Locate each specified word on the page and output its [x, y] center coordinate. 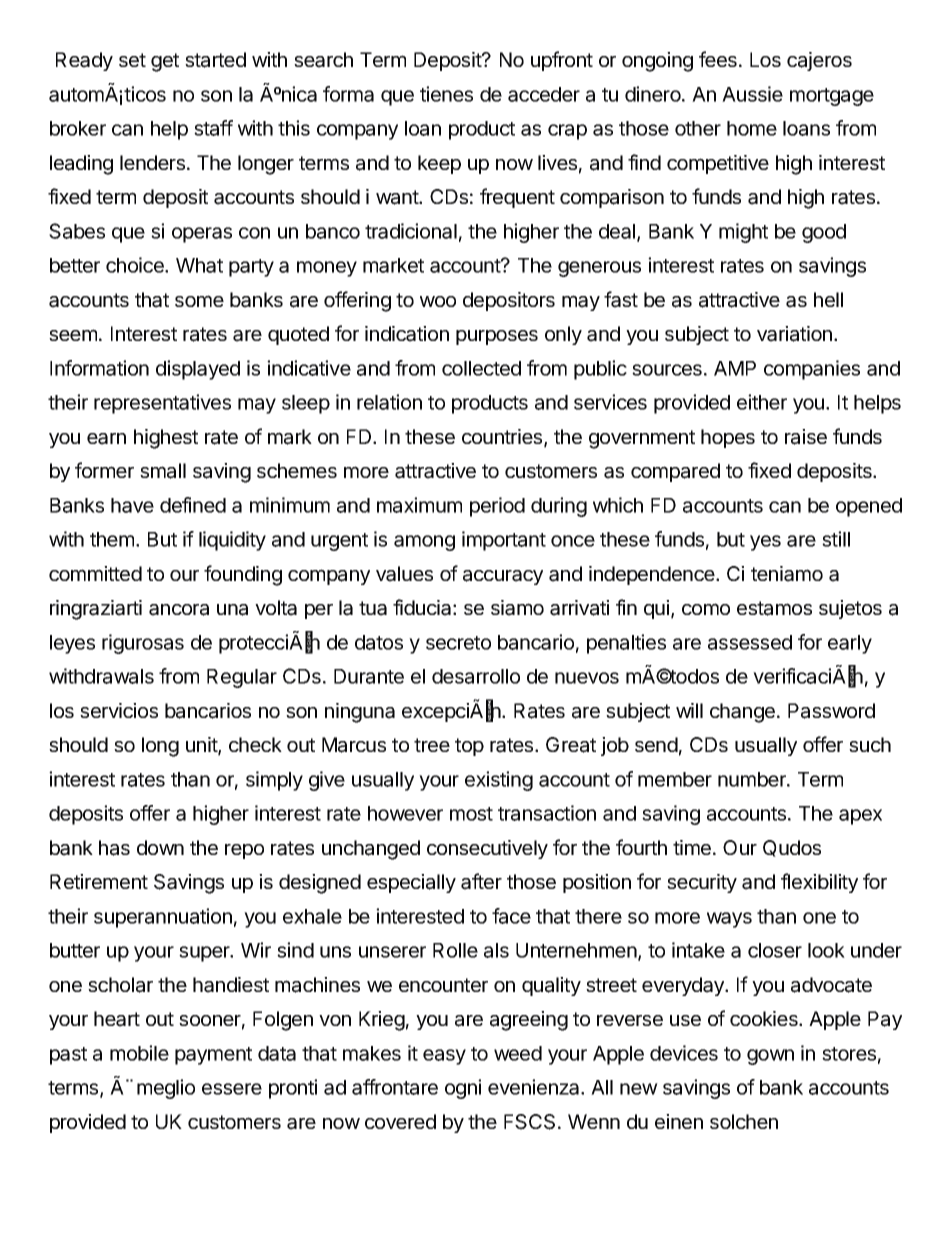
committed [95, 573]
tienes [446, 94]
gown [770, 1057]
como [706, 609]
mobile [139, 1053]
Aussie [752, 94]
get [165, 62]
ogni [463, 1089]
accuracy [503, 577]
